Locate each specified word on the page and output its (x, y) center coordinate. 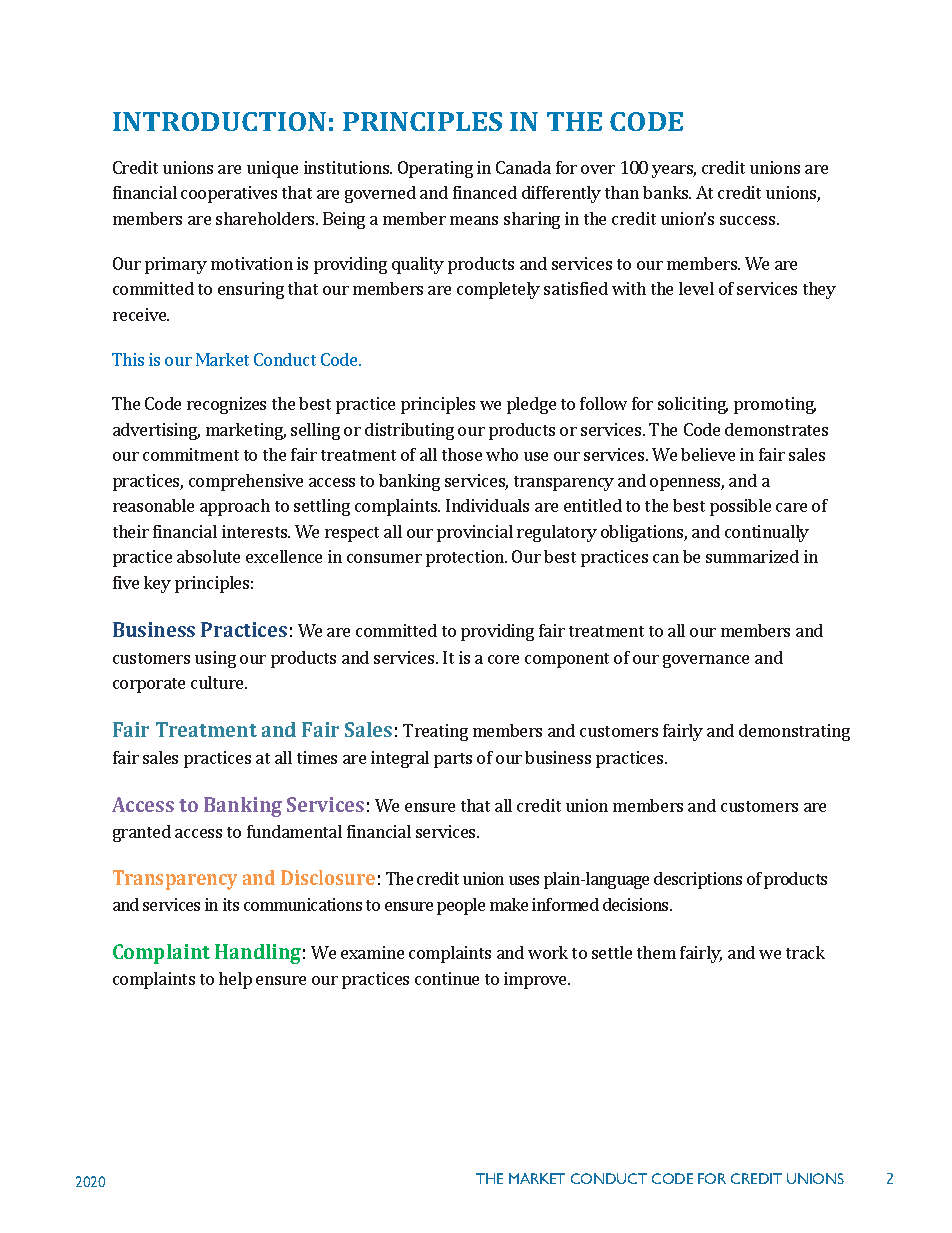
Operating (435, 169)
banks (666, 192)
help (235, 980)
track (805, 952)
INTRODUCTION (219, 121)
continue (447, 978)
